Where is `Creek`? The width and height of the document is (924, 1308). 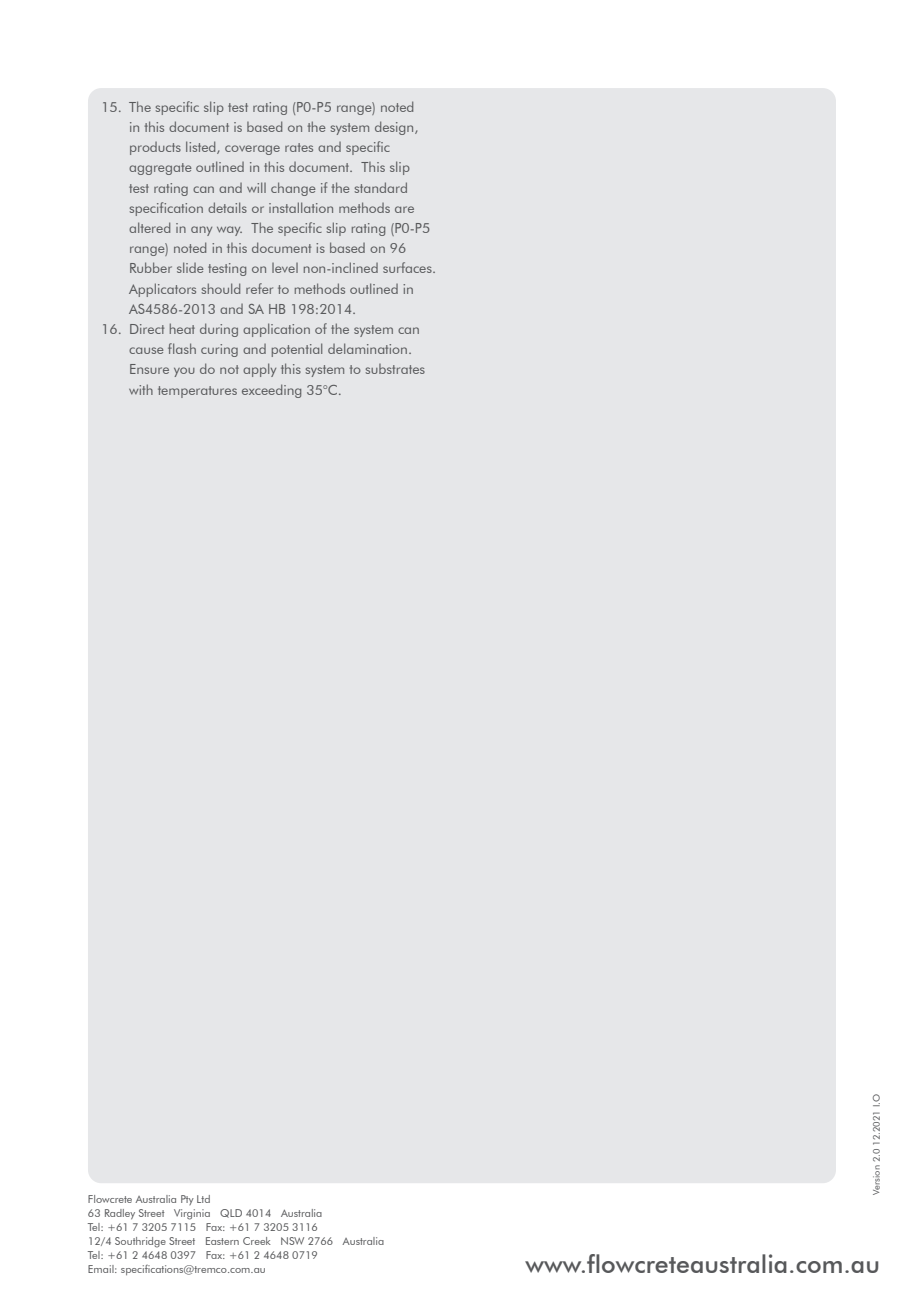
Creek is located at coordinates (257, 1241).
